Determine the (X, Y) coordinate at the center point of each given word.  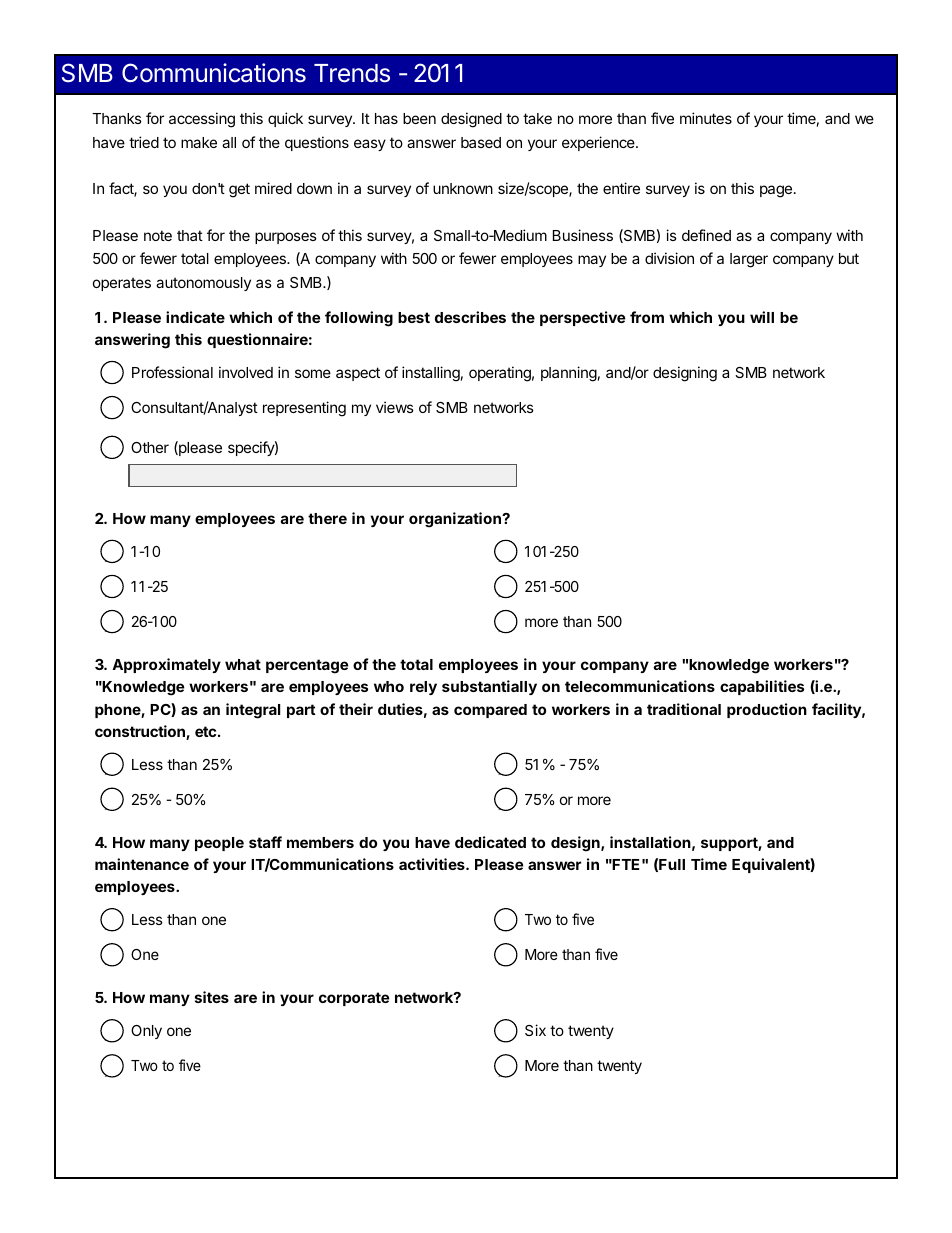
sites (212, 997)
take (537, 118)
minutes (706, 118)
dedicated (490, 842)
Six (535, 1030)
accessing (202, 120)
